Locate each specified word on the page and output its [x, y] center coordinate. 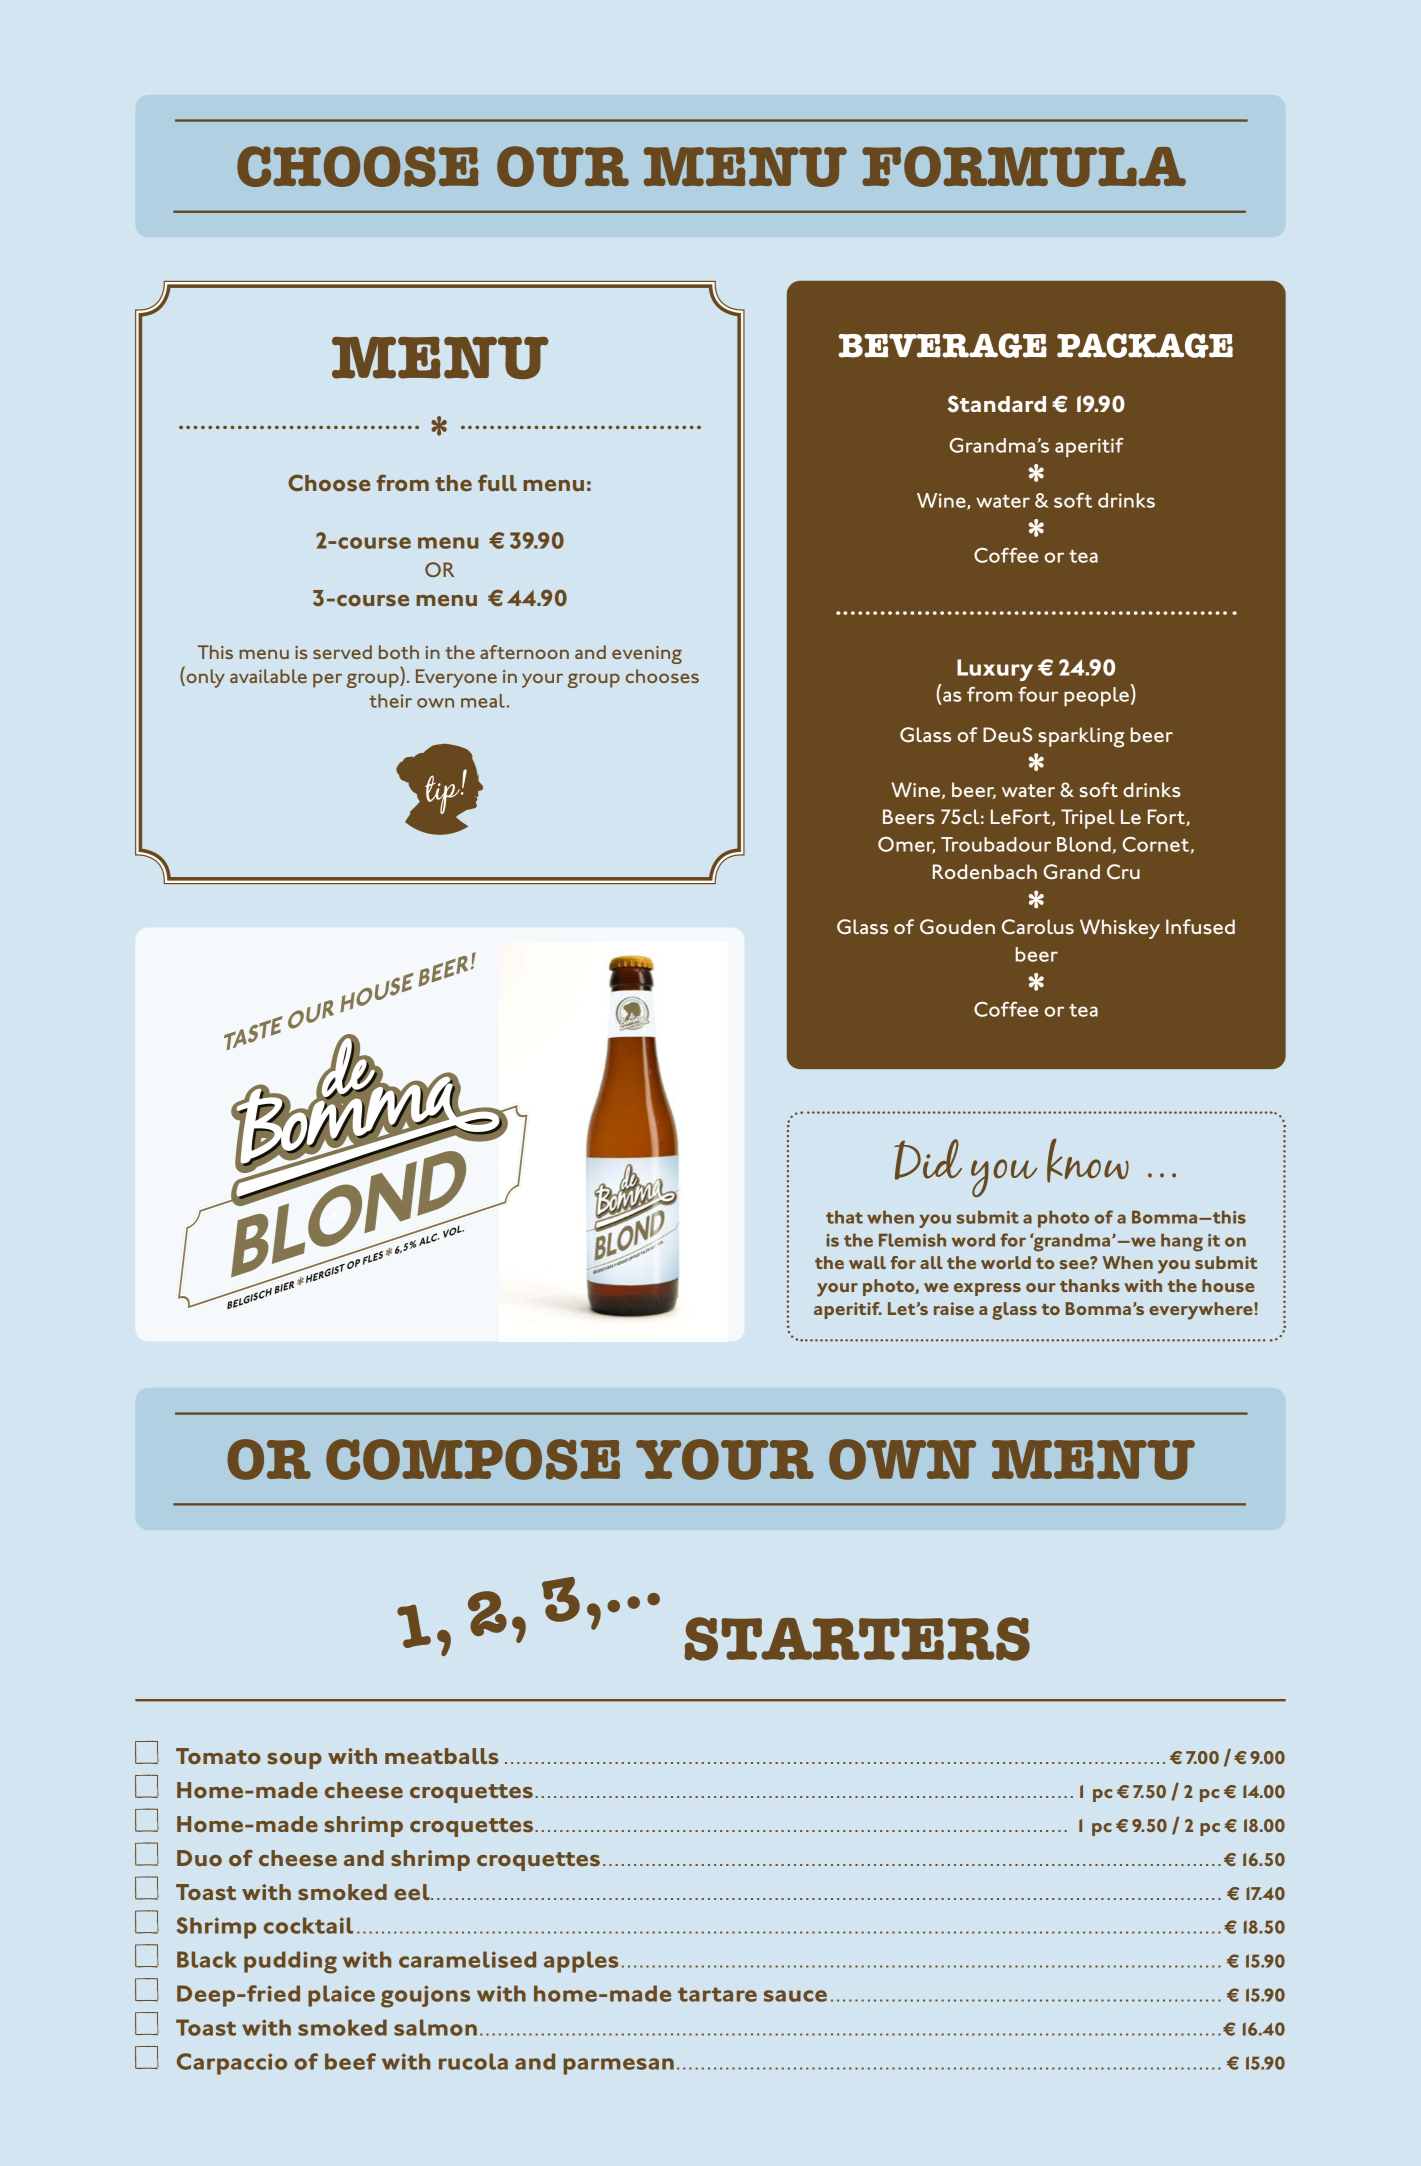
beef [350, 2061]
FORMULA [1024, 166]
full [497, 483]
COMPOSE [473, 1459]
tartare [717, 1994]
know [1088, 1160]
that [844, 1217]
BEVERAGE [943, 345]
